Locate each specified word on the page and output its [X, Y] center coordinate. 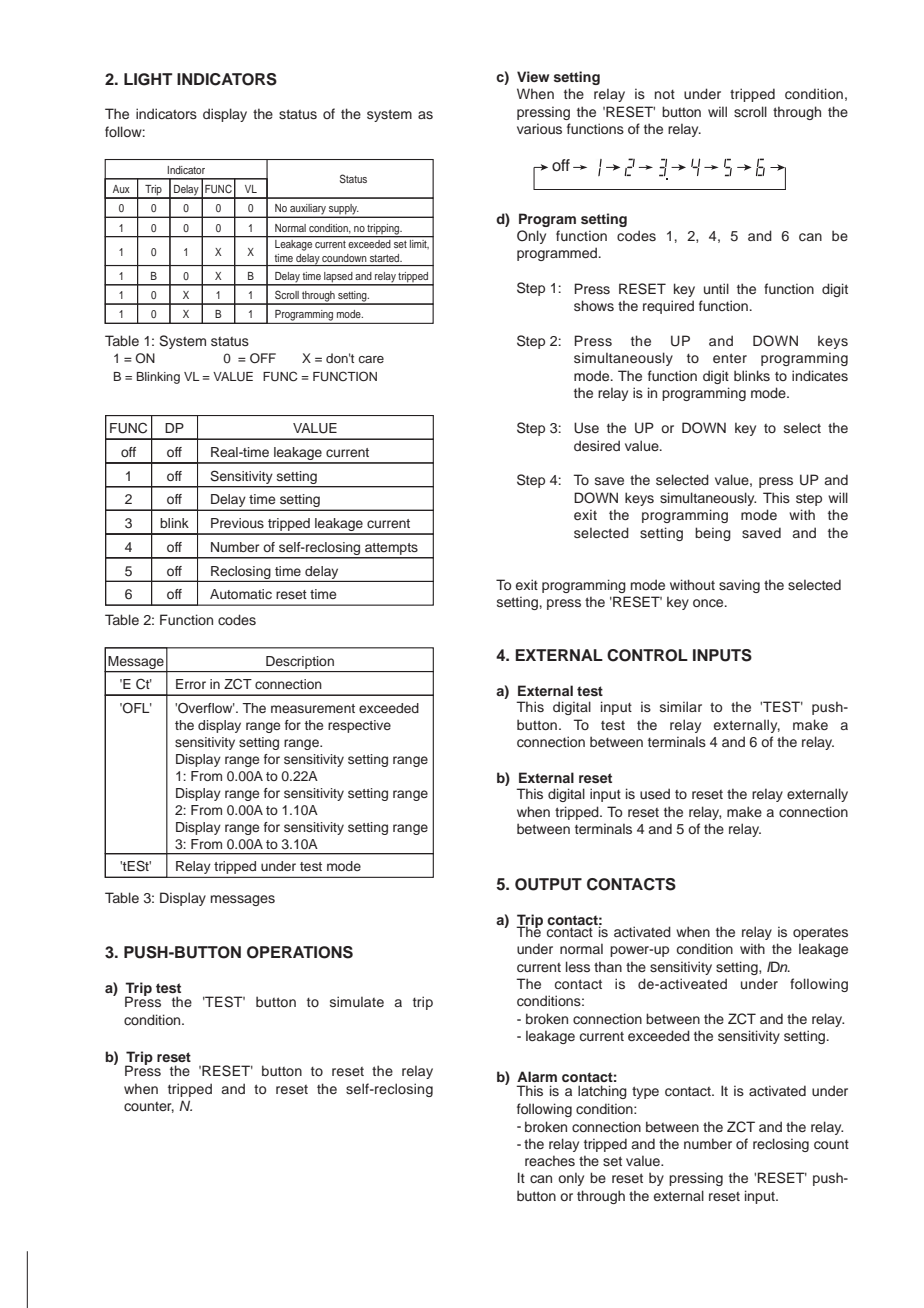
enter [730, 358]
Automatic [241, 594]
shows [594, 305]
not [665, 94]
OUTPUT [548, 884]
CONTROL [647, 655]
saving [739, 586]
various [539, 128]
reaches [550, 1160]
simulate [357, 1001]
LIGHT [148, 79]
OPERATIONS [300, 952]
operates [820, 933]
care [371, 359]
